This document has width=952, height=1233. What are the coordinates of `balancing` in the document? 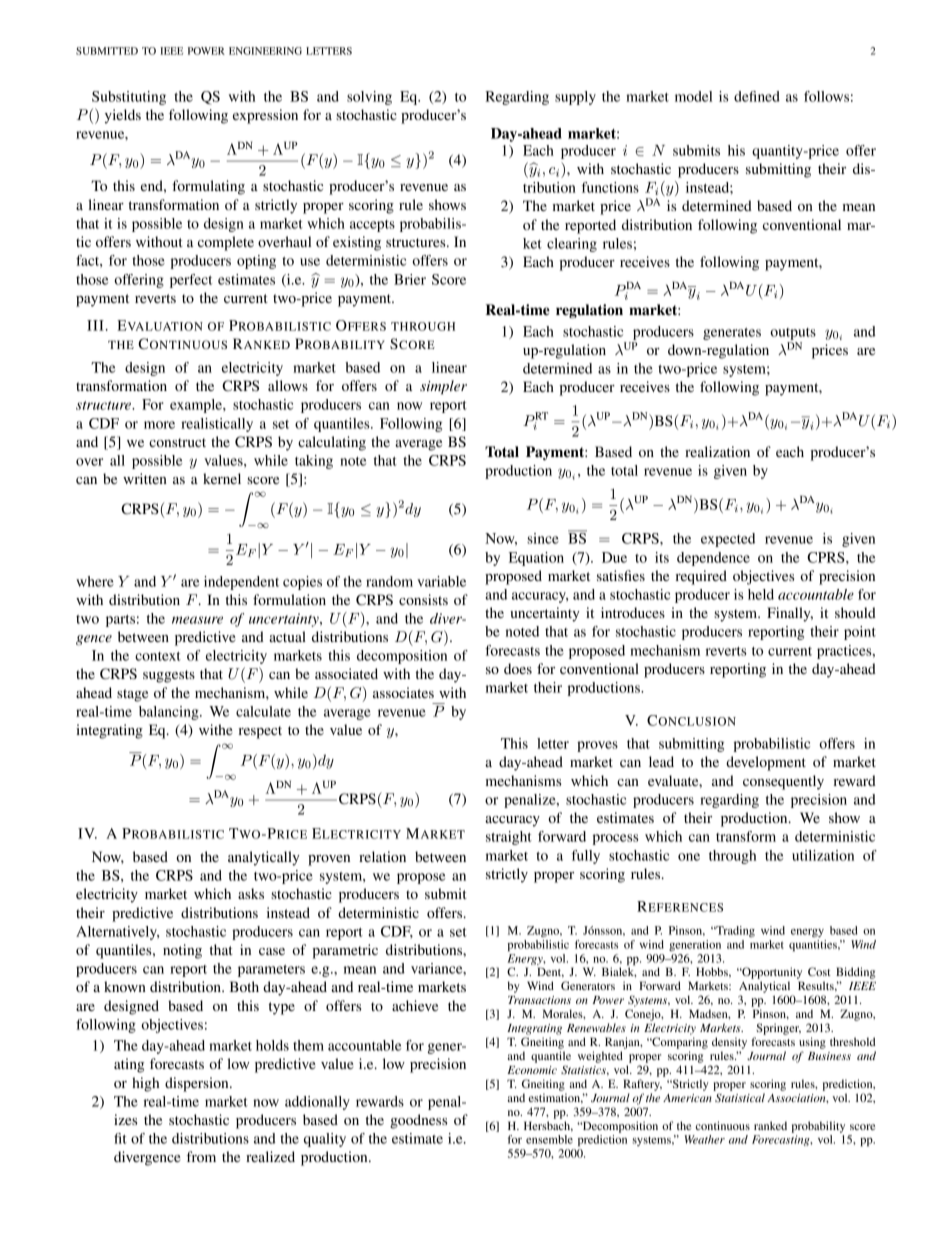 It's located at (170, 713).
